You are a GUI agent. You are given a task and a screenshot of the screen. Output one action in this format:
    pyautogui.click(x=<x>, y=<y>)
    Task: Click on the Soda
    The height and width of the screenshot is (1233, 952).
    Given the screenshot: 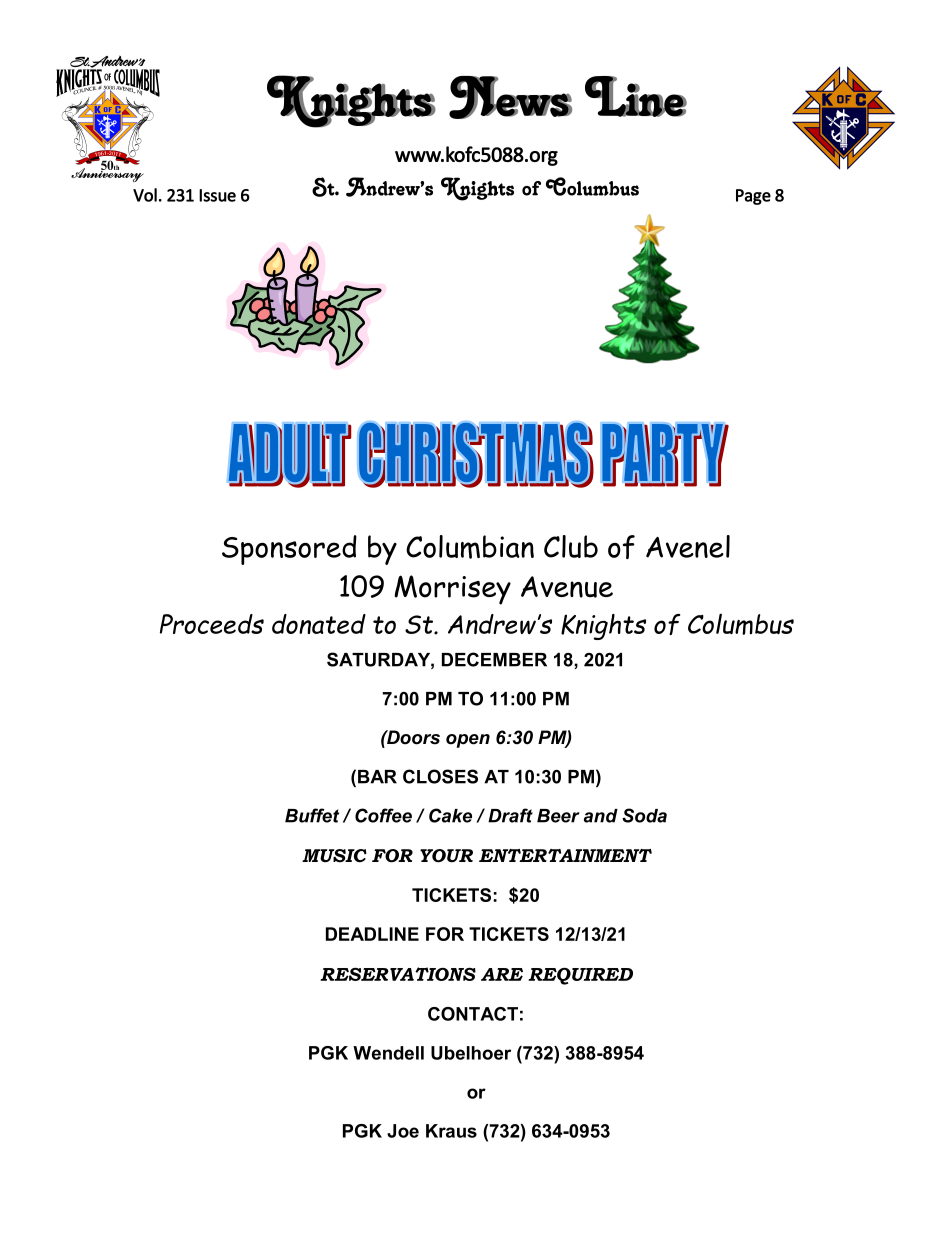 What is the action you would take?
    pyautogui.click(x=644, y=815)
